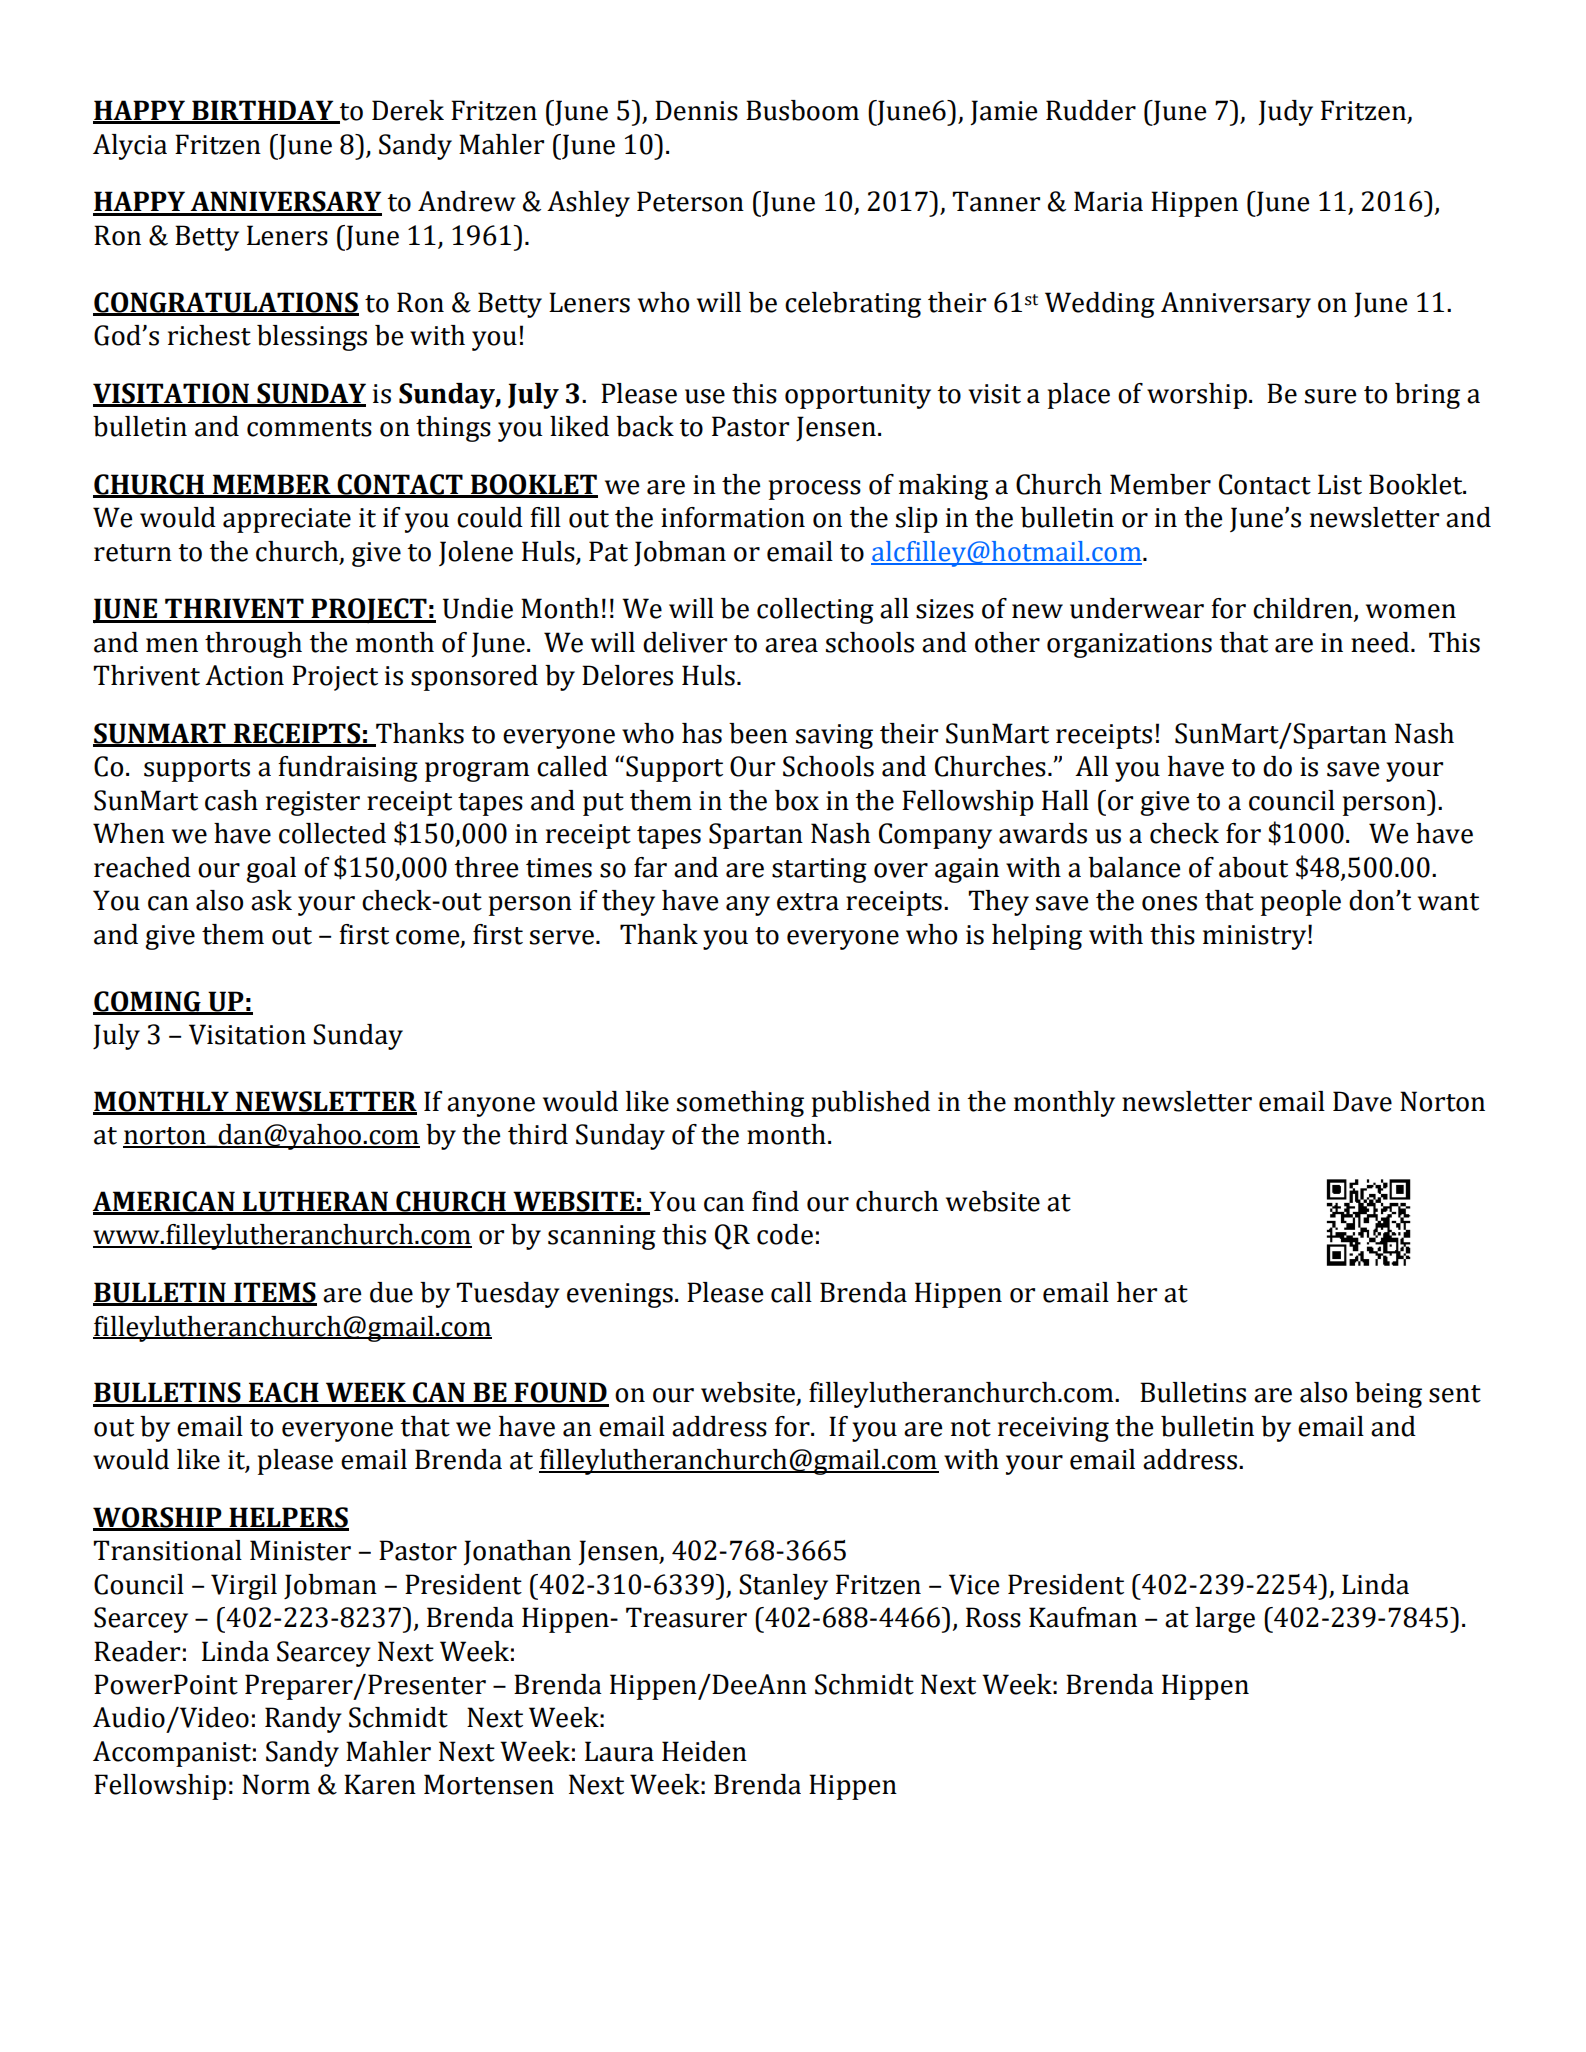 The image size is (1586, 2052). I want to click on BIRTHDAY, so click(263, 111).
